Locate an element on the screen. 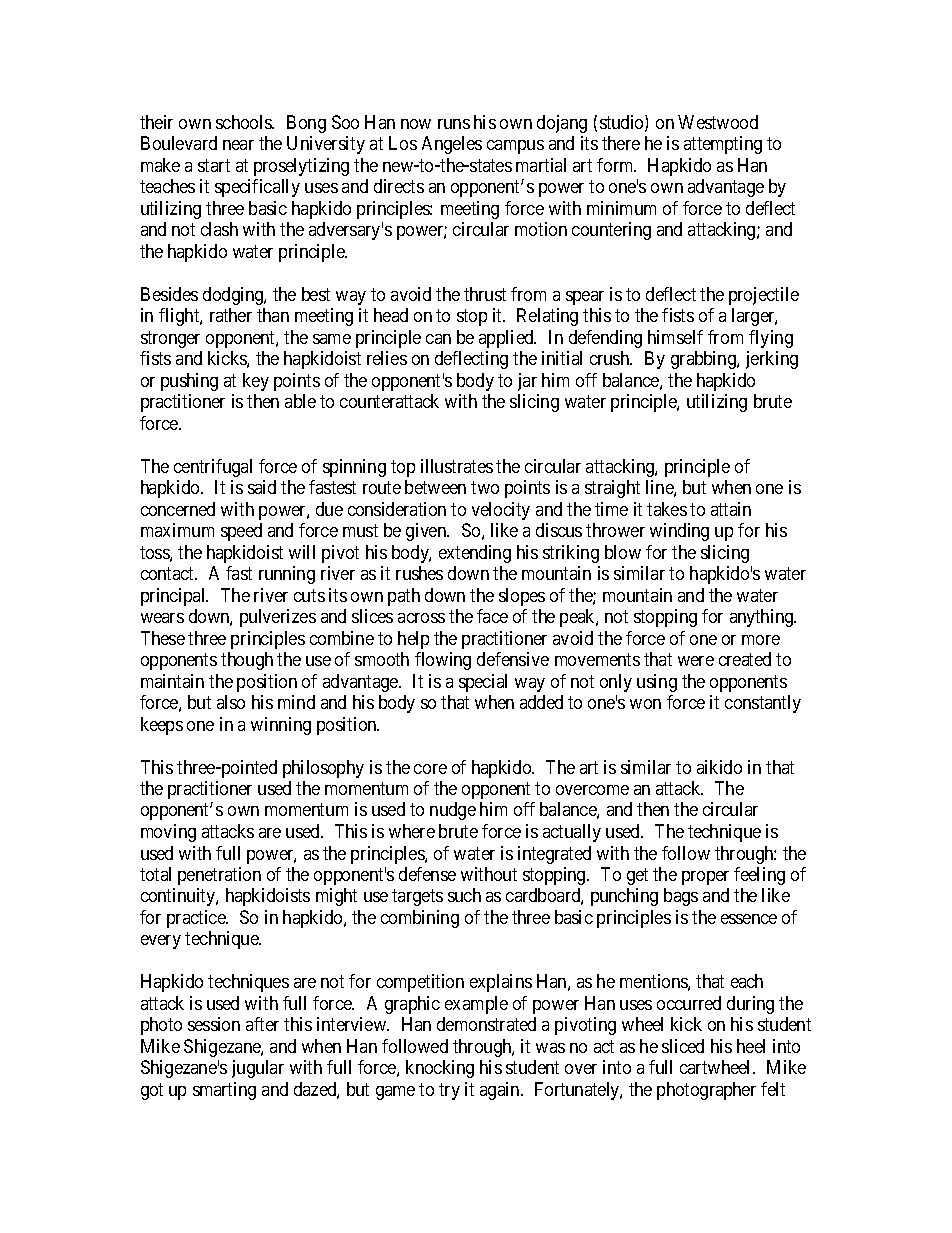  near is located at coordinates (238, 145).
